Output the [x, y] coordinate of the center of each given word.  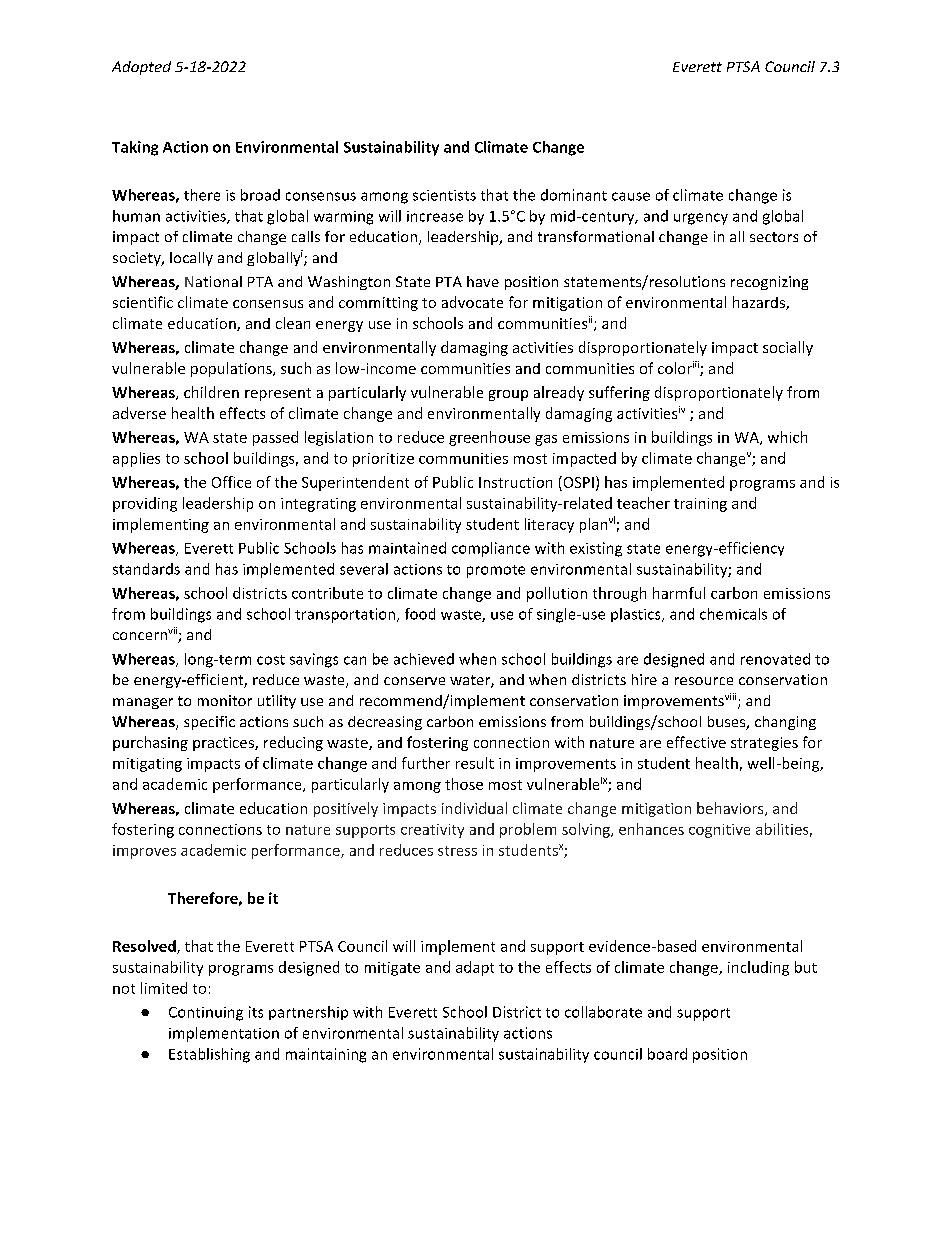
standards [146, 569]
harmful [679, 593]
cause [631, 196]
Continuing [206, 1014]
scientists [444, 195]
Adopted [141, 68]
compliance [491, 549]
